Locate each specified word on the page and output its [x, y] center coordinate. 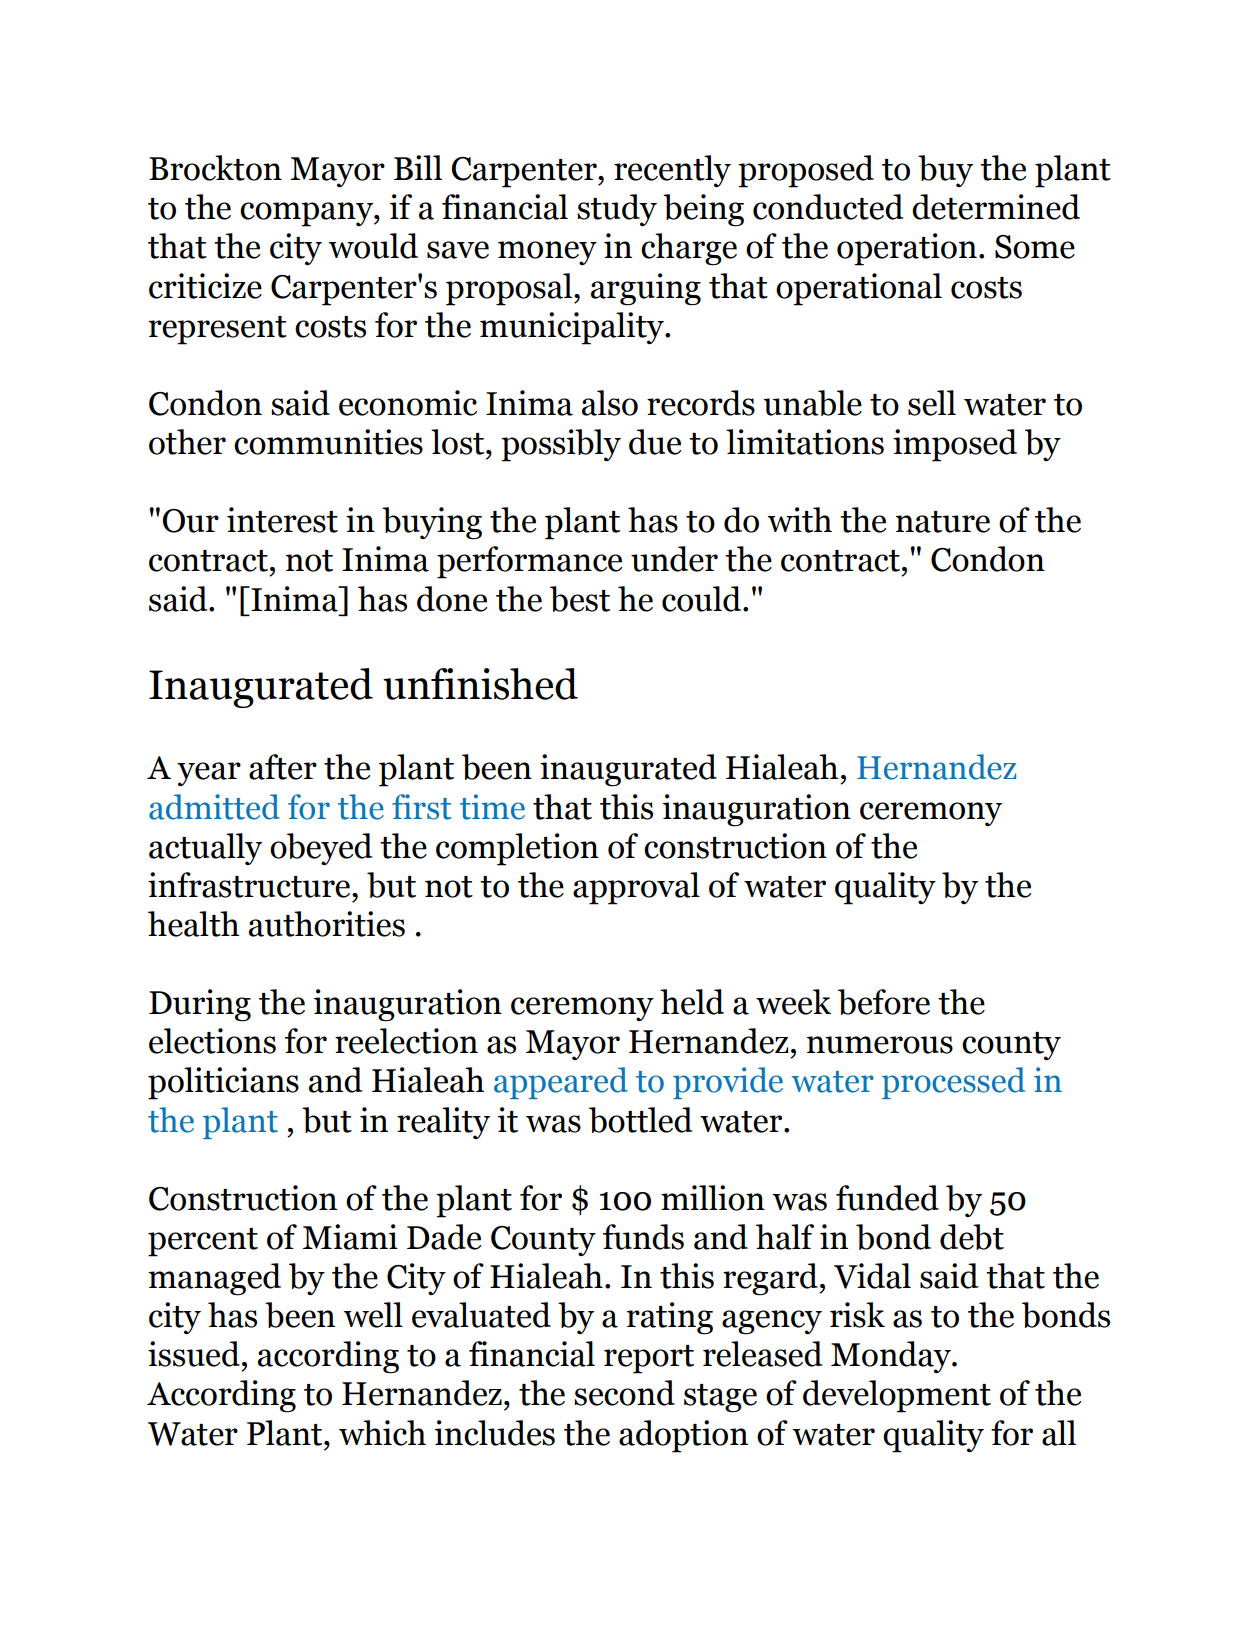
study [617, 210]
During [200, 1005]
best [580, 599]
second [624, 1393]
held [692, 1002]
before [884, 1002]
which [382, 1433]
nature [943, 522]
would [373, 246]
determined [996, 207]
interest [282, 520]
